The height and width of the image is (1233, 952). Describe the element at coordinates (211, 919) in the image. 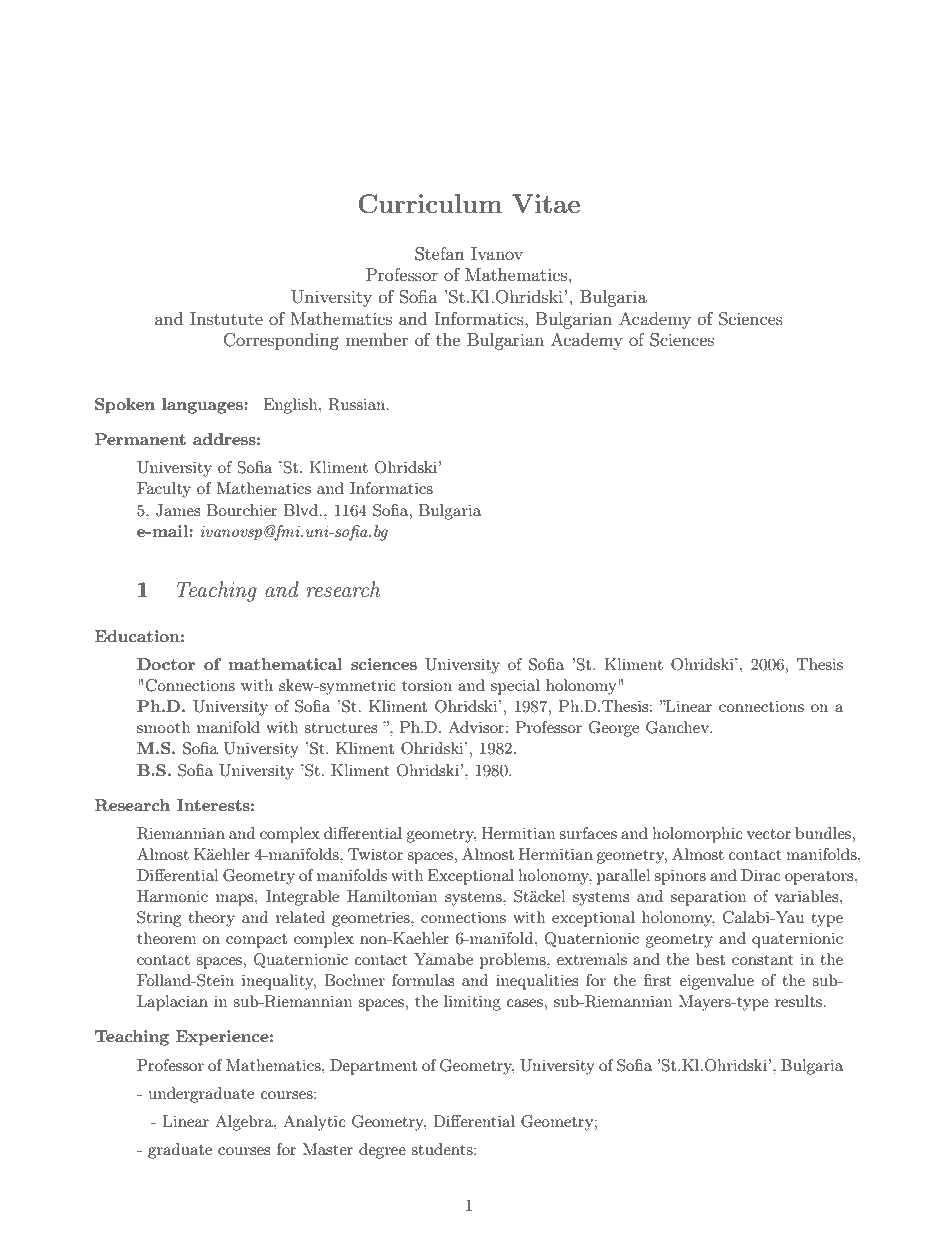

I see `theory` at that location.
